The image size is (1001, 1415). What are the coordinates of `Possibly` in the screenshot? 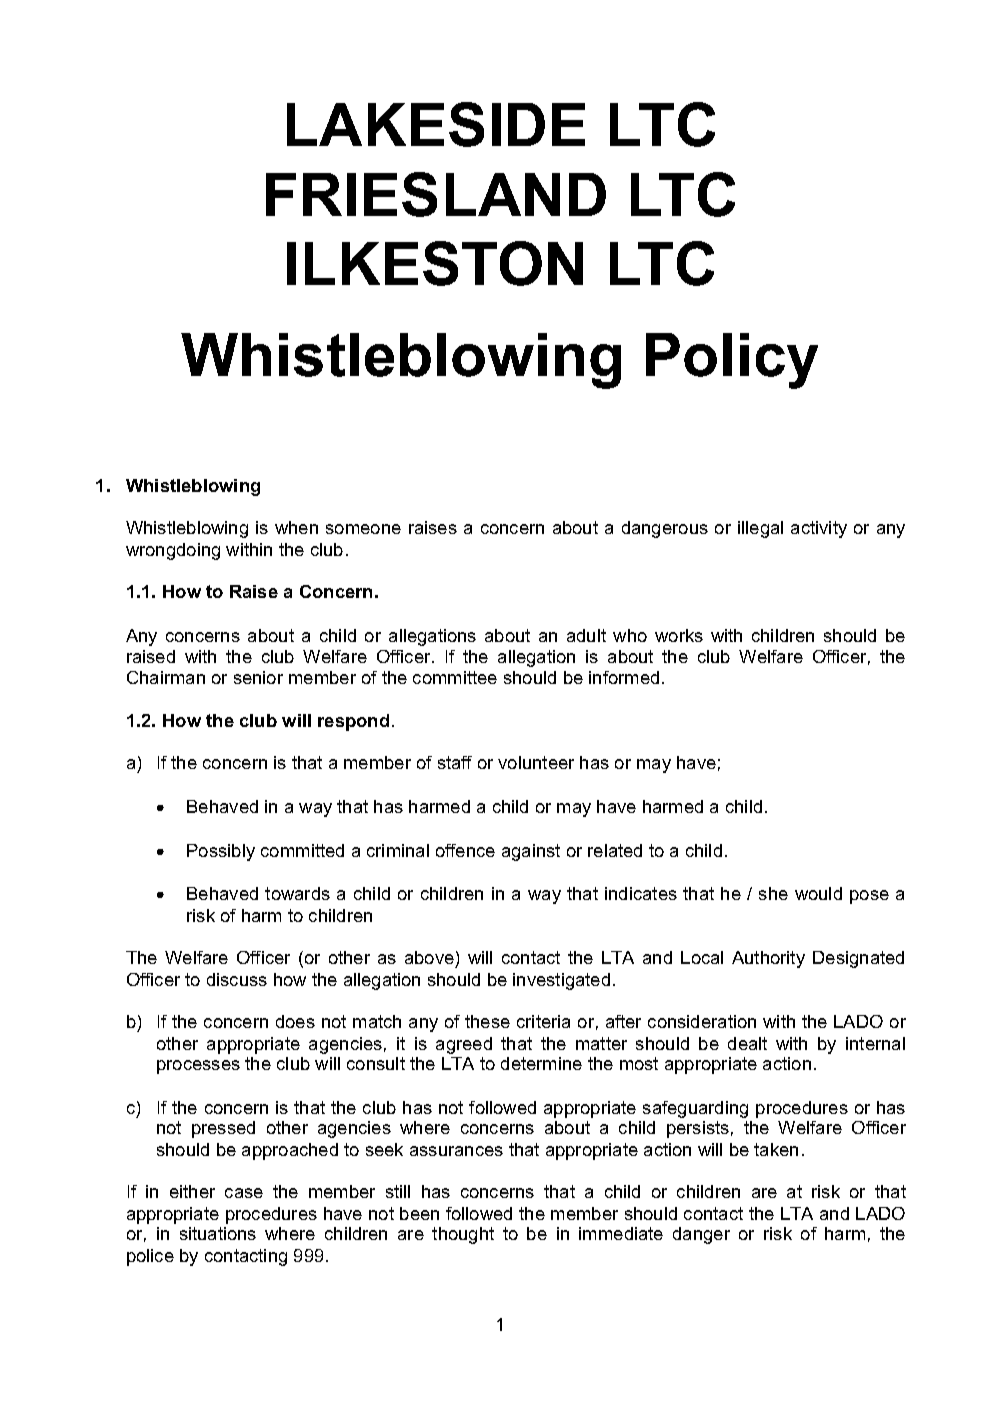 It's located at (221, 852).
